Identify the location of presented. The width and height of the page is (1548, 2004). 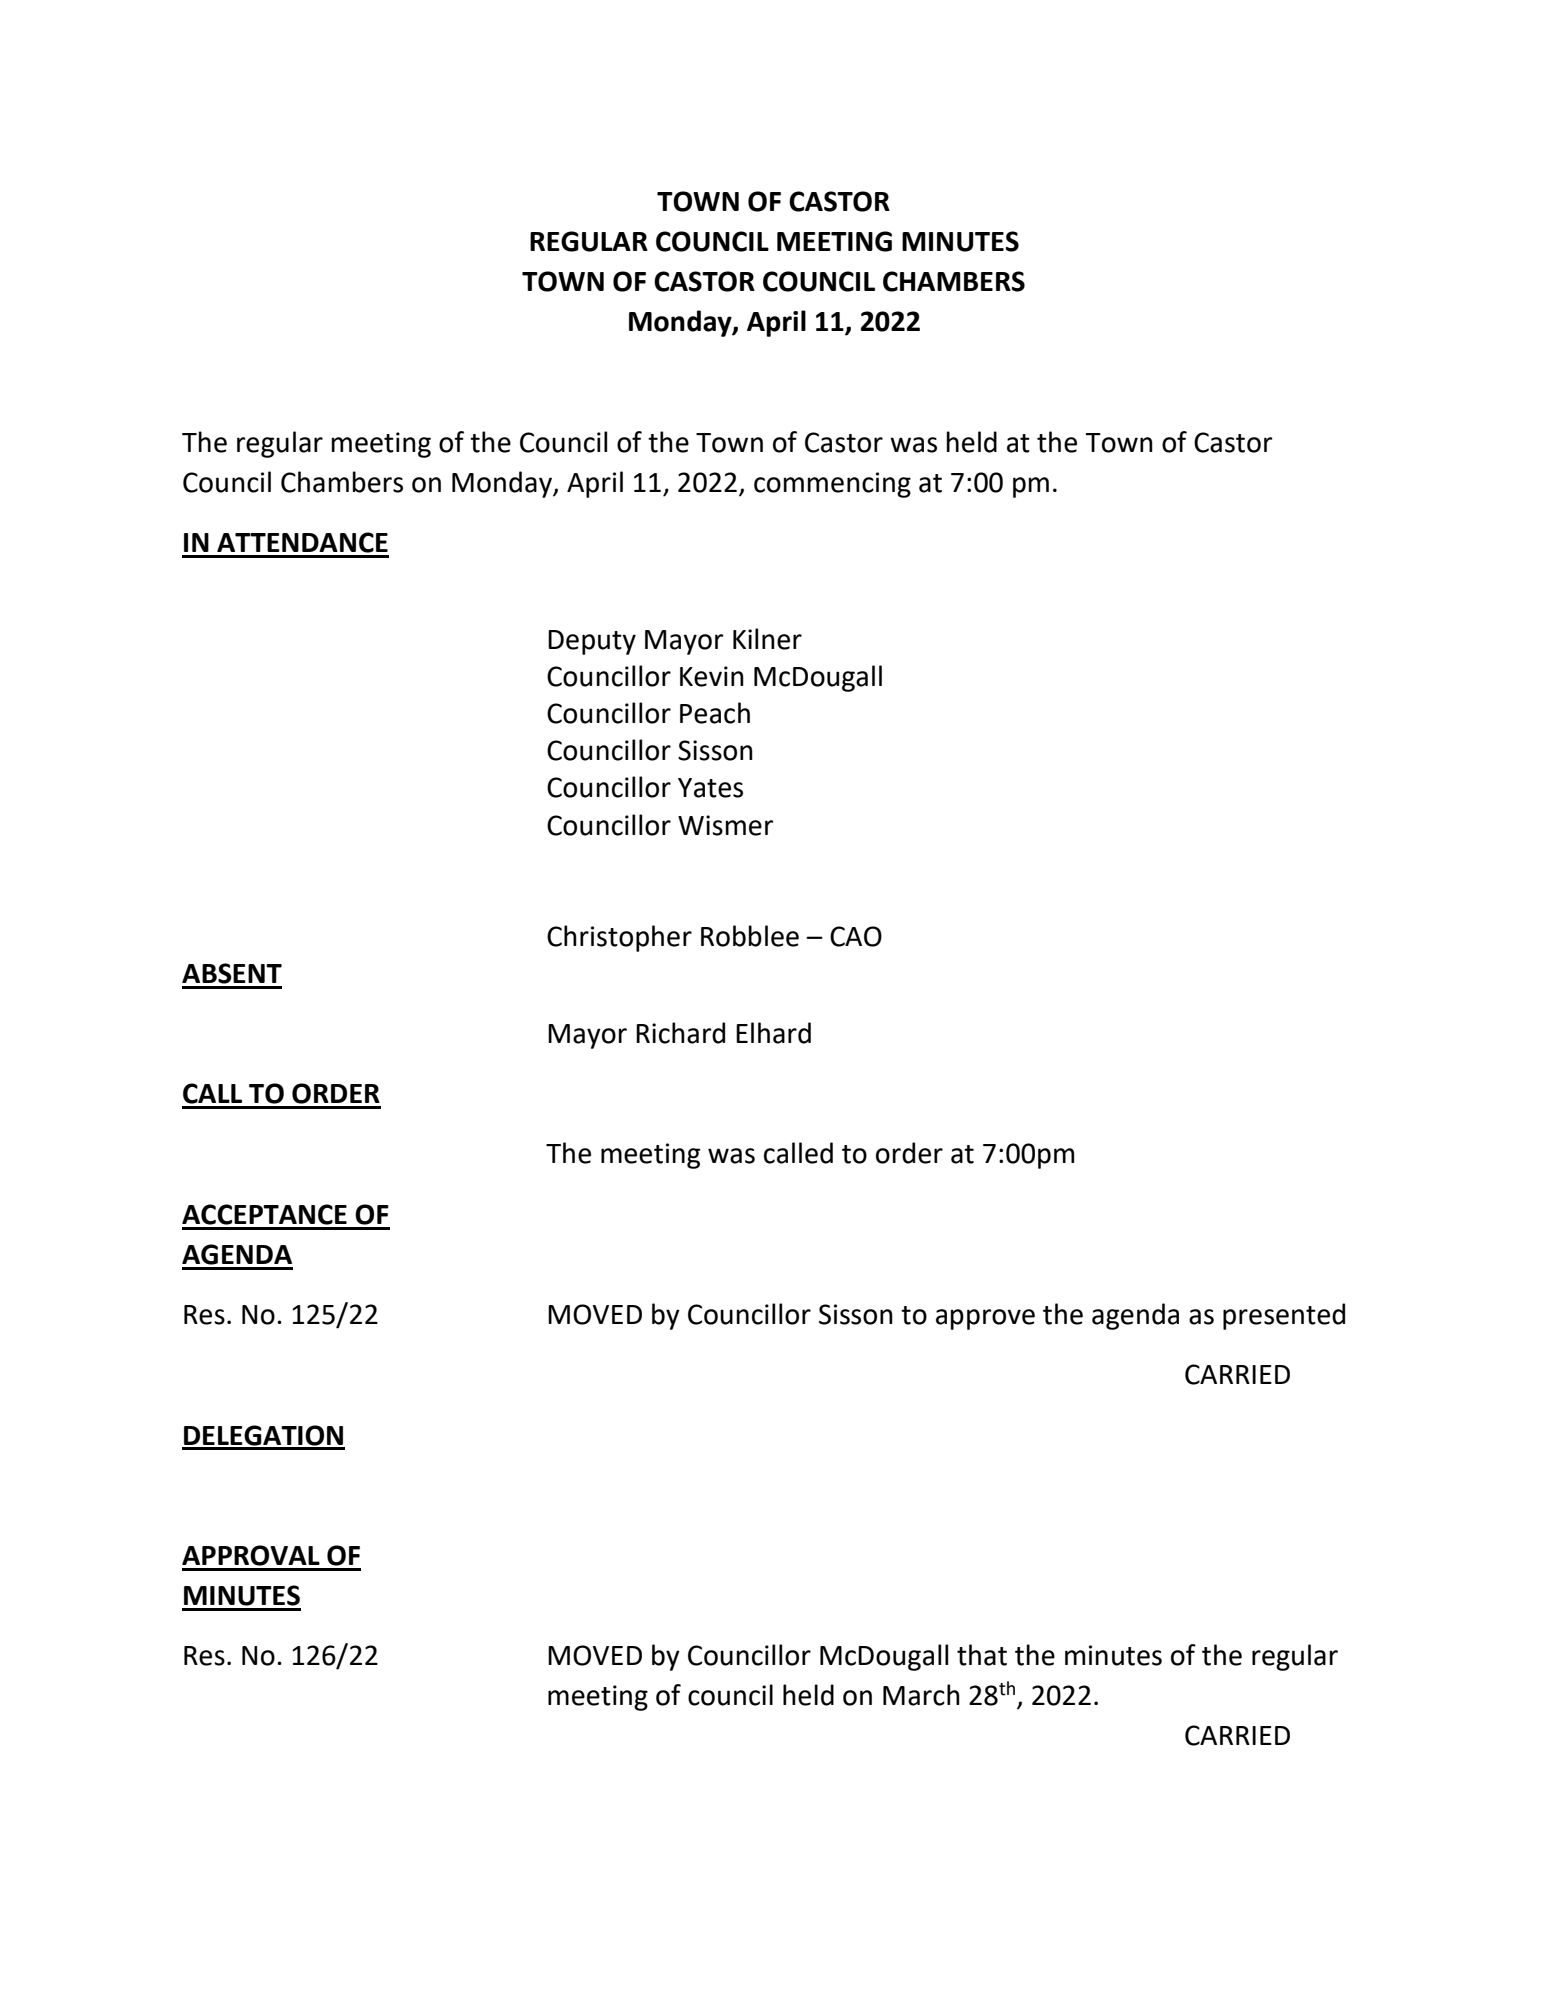
(1284, 1316).
